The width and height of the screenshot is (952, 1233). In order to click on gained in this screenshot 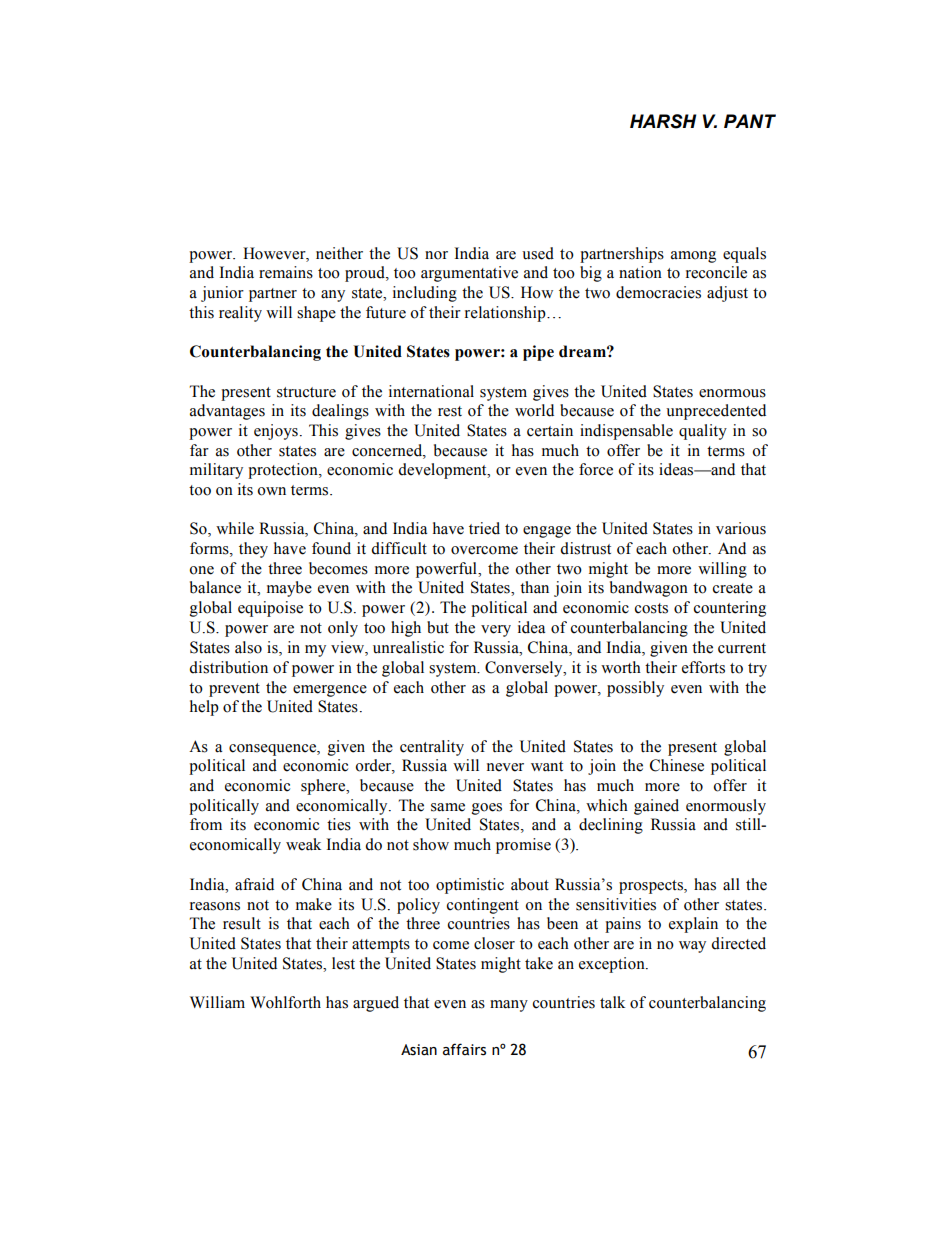, I will do `click(656, 807)`.
